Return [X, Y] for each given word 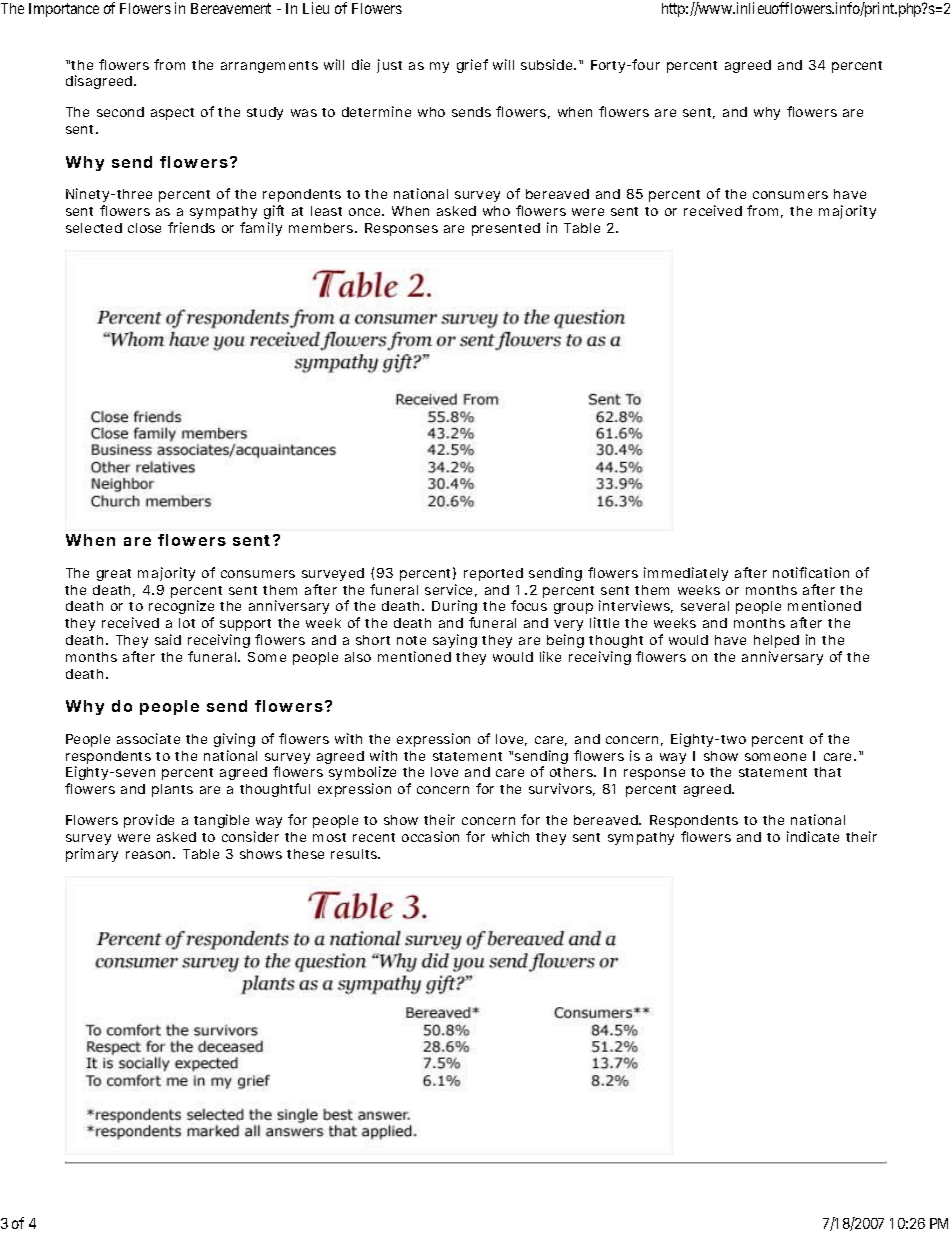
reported [493, 574]
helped [776, 641]
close [144, 228]
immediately [686, 574]
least [326, 211]
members [322, 228]
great [114, 575]
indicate [813, 836]
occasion [430, 836]
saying [455, 641]
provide [149, 821]
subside [548, 64]
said [168, 639]
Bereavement [231, 8]
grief [472, 66]
